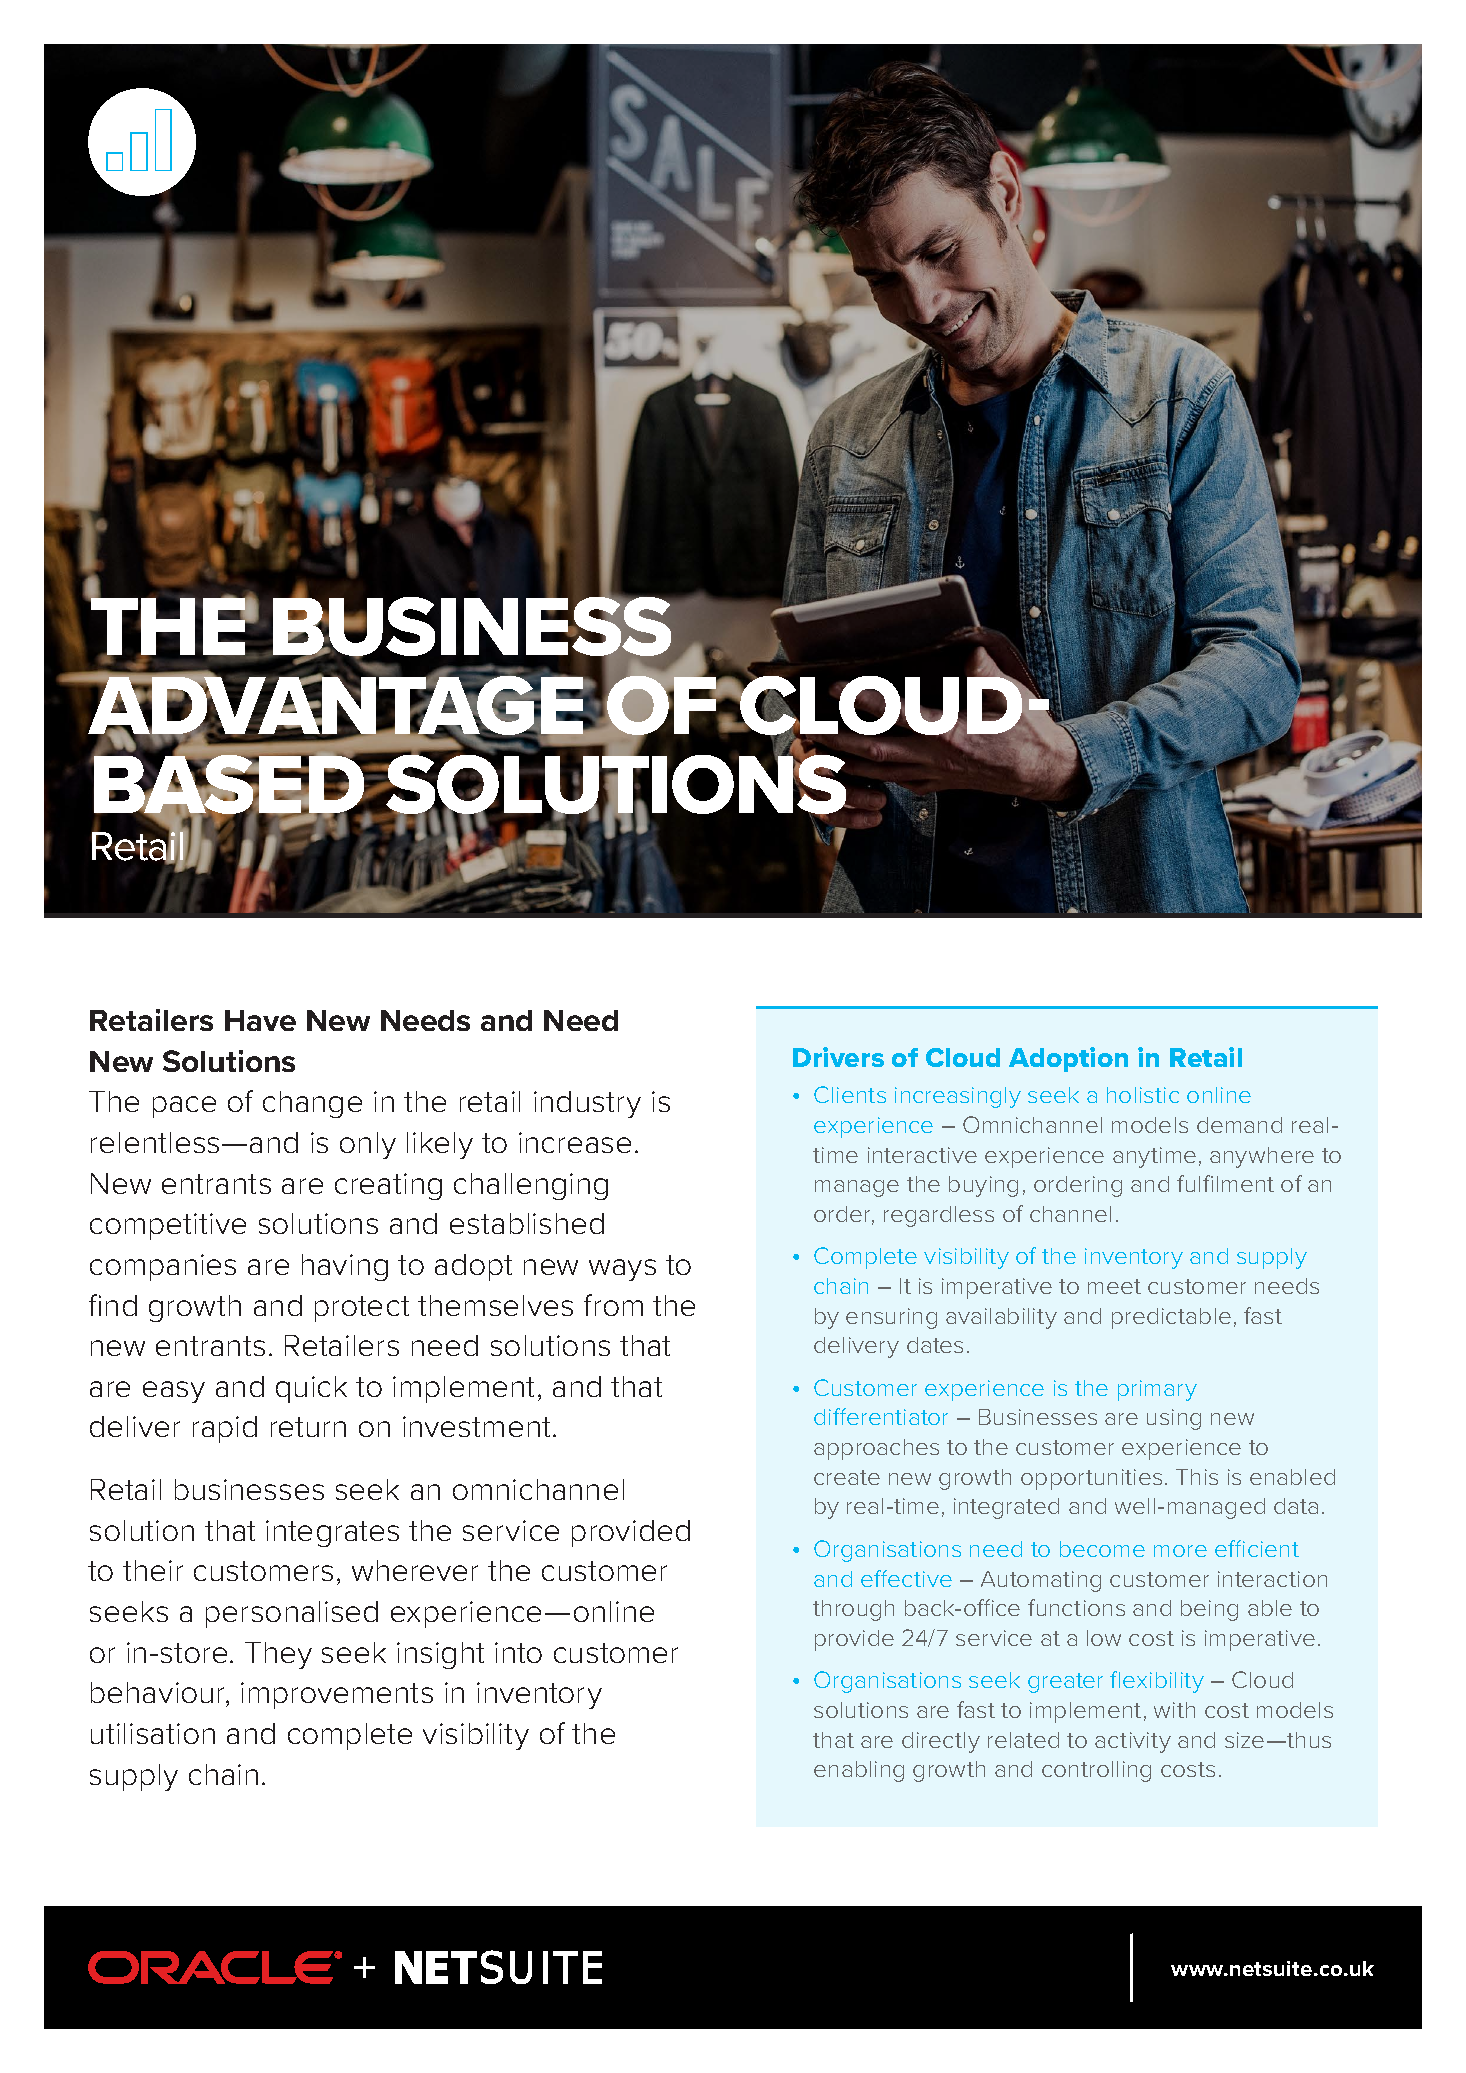 The image size is (1466, 2073). I want to click on utilisation, so click(153, 1733).
